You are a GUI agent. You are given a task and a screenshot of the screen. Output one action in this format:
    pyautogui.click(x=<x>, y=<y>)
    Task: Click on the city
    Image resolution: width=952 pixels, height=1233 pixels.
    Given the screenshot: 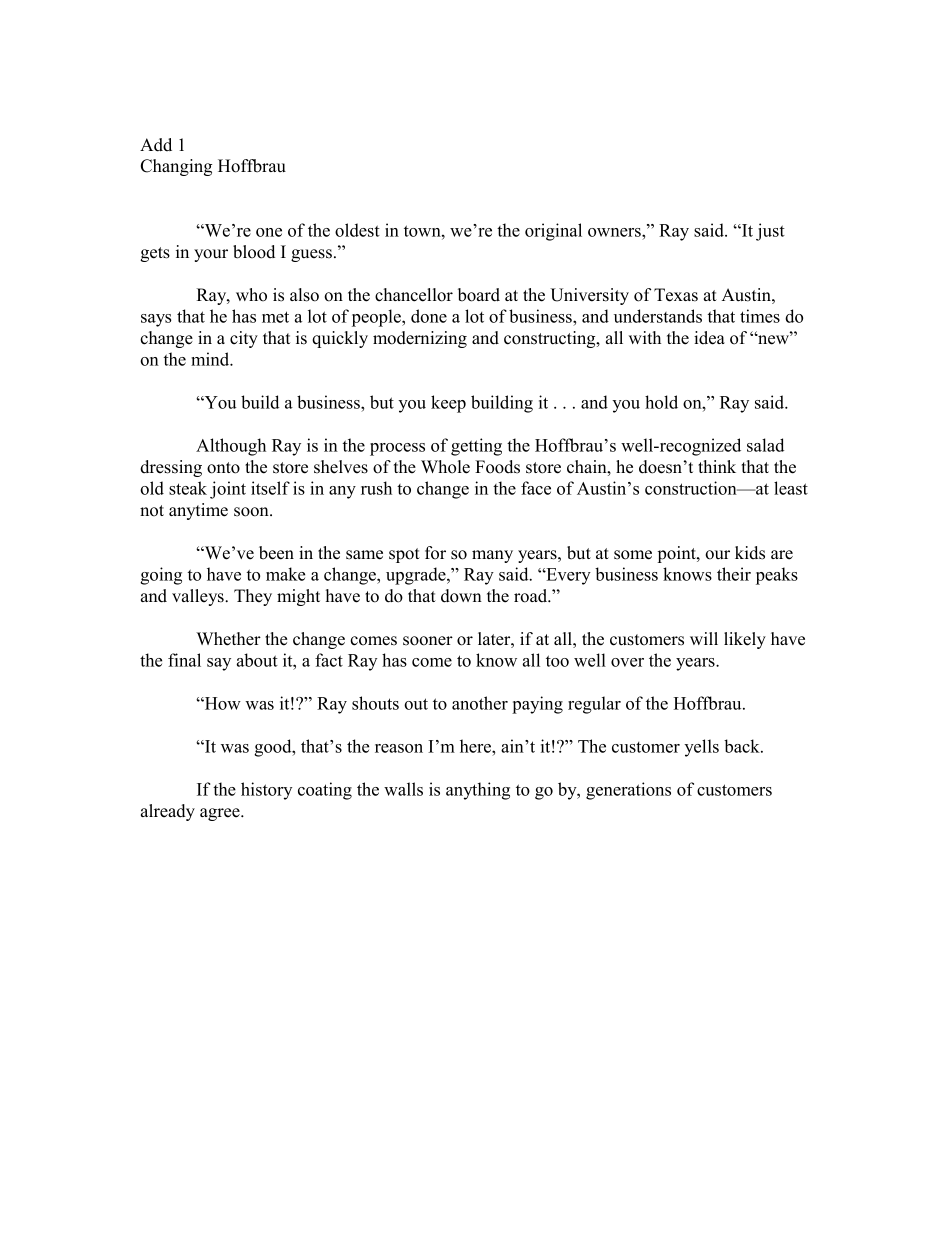 What is the action you would take?
    pyautogui.click(x=244, y=339)
